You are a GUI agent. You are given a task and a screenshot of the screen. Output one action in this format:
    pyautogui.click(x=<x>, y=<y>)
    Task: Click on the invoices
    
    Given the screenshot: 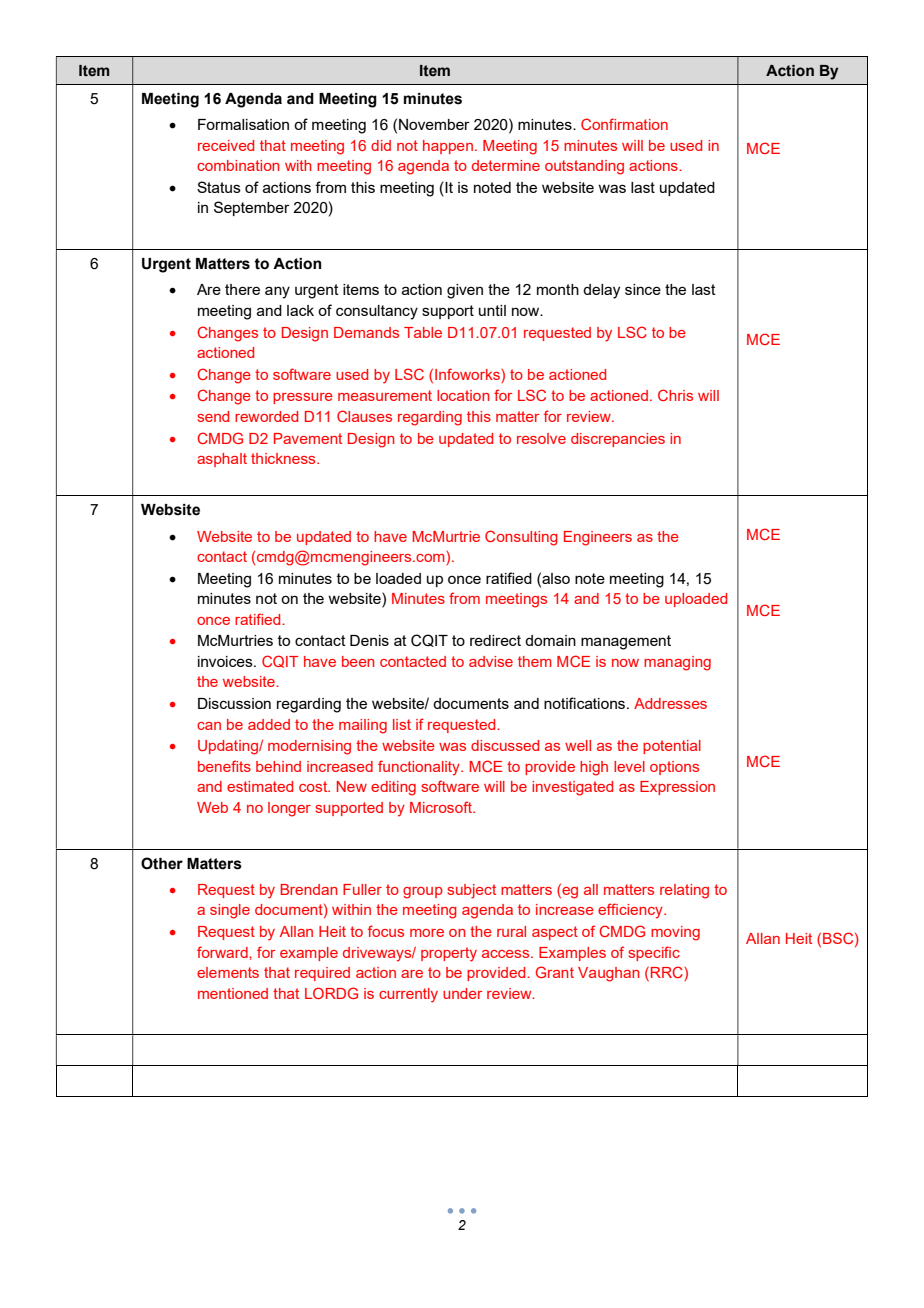 What is the action you would take?
    pyautogui.click(x=226, y=661)
